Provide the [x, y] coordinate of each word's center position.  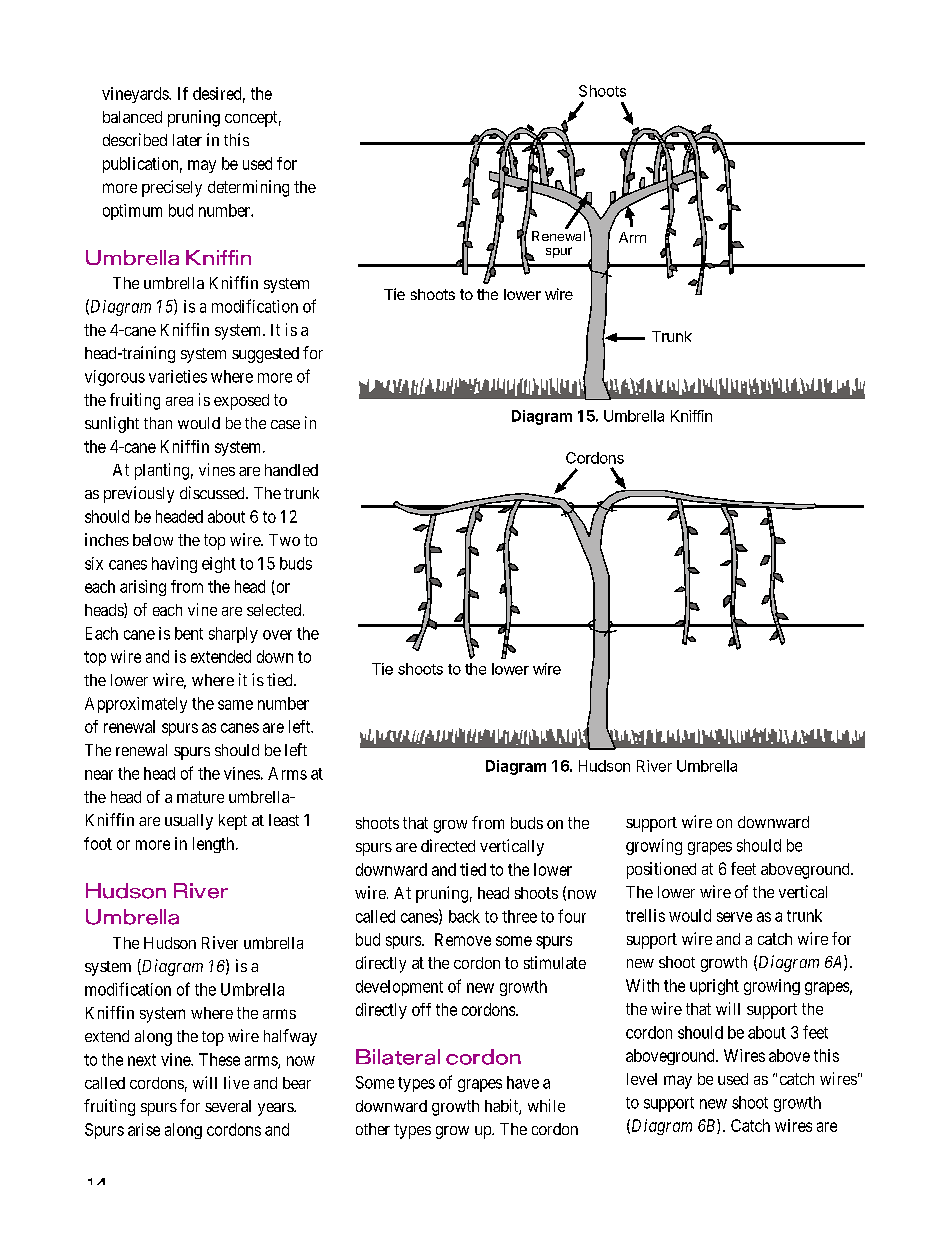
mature [200, 797]
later [187, 140]
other [373, 1129]
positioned [661, 870]
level [642, 1079]
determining [248, 188]
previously [139, 494]
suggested [265, 355]
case [285, 424]
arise [144, 1129]
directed [448, 845]
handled [291, 470]
